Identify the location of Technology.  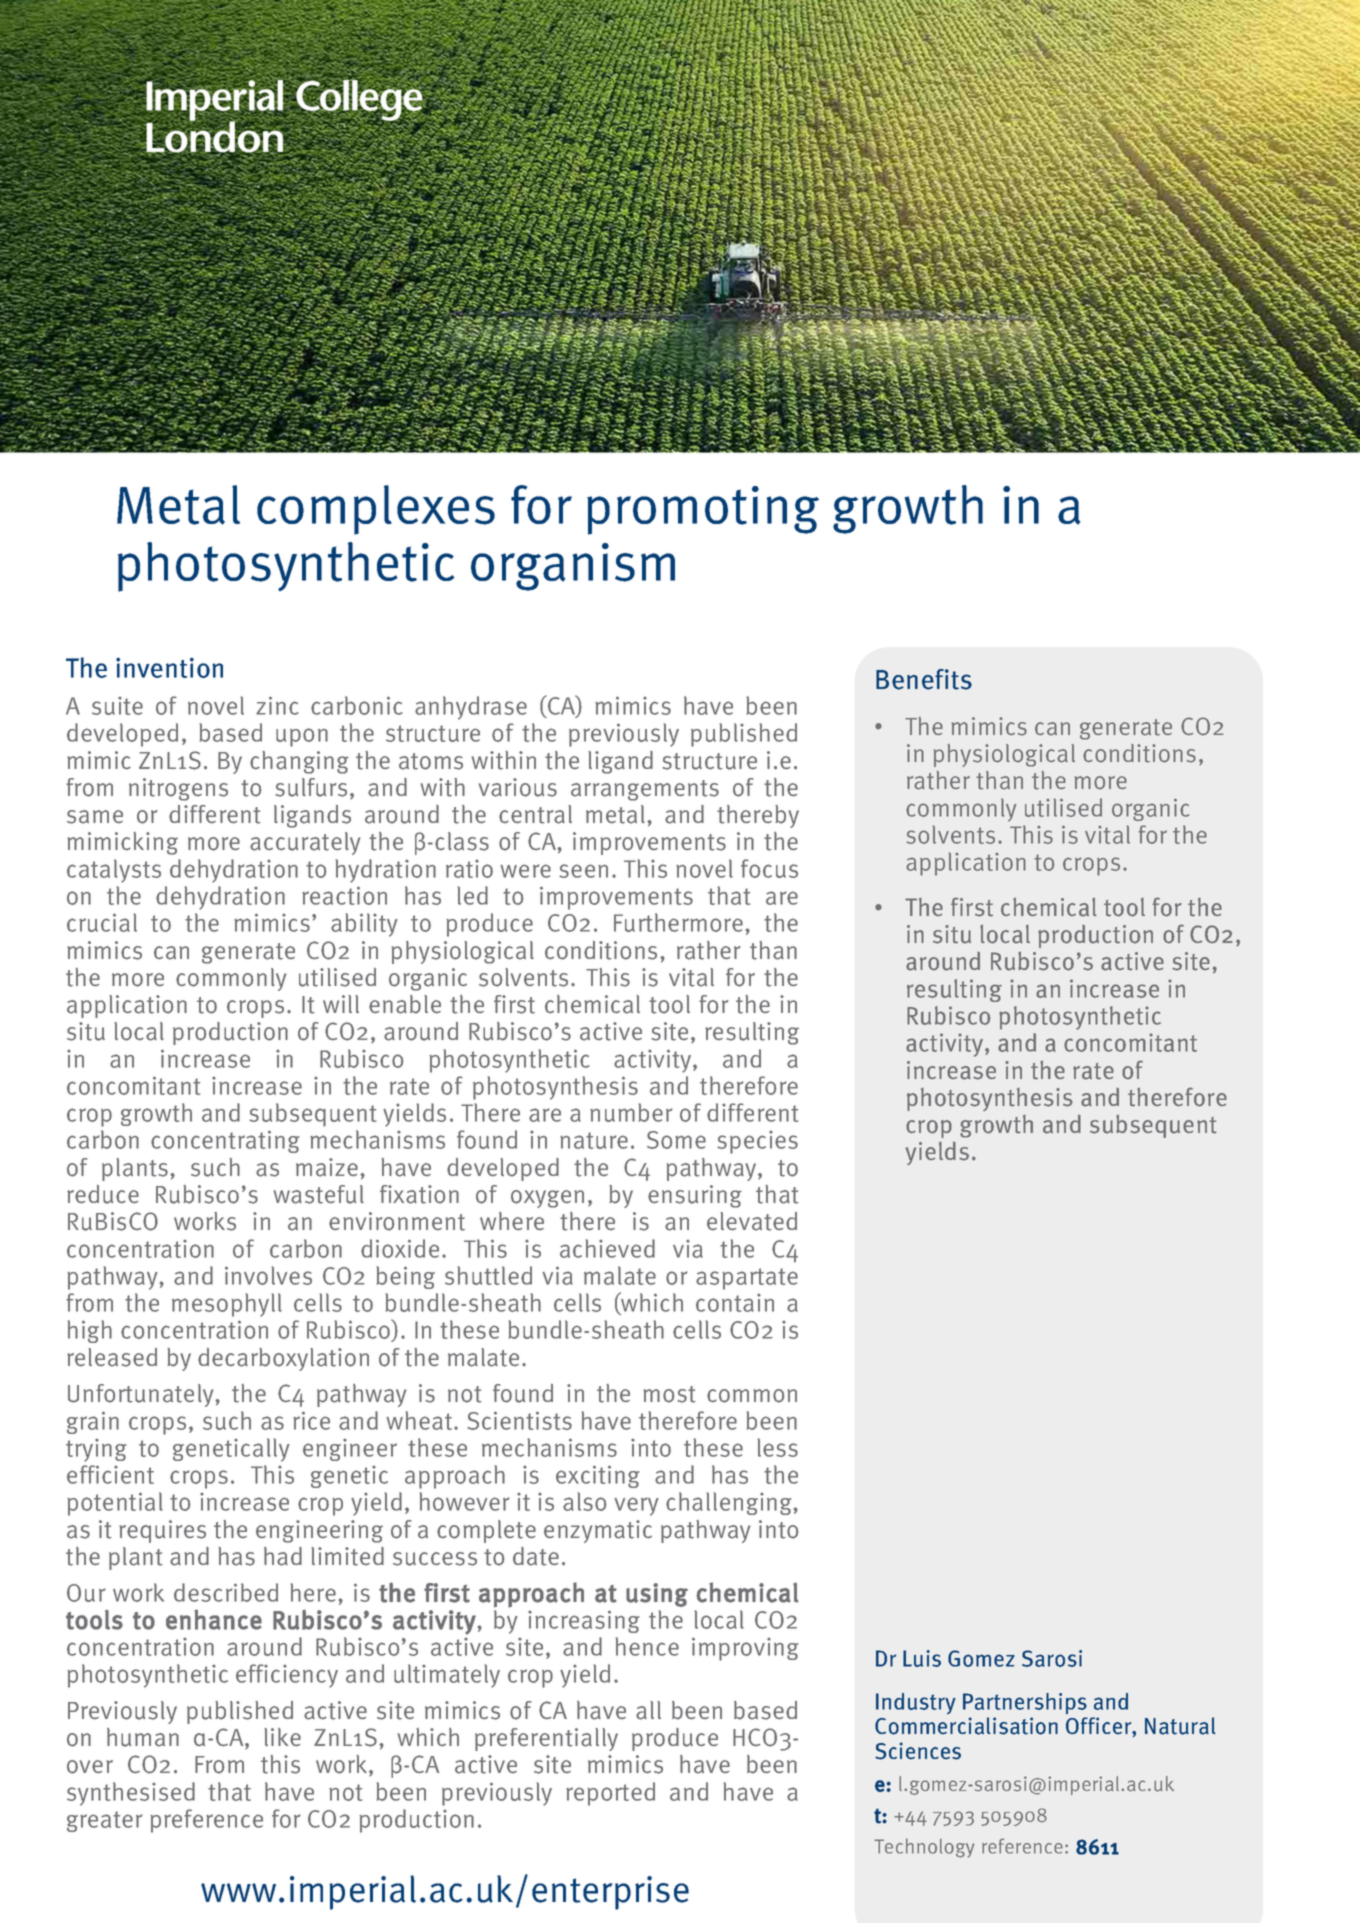
(924, 1848).
